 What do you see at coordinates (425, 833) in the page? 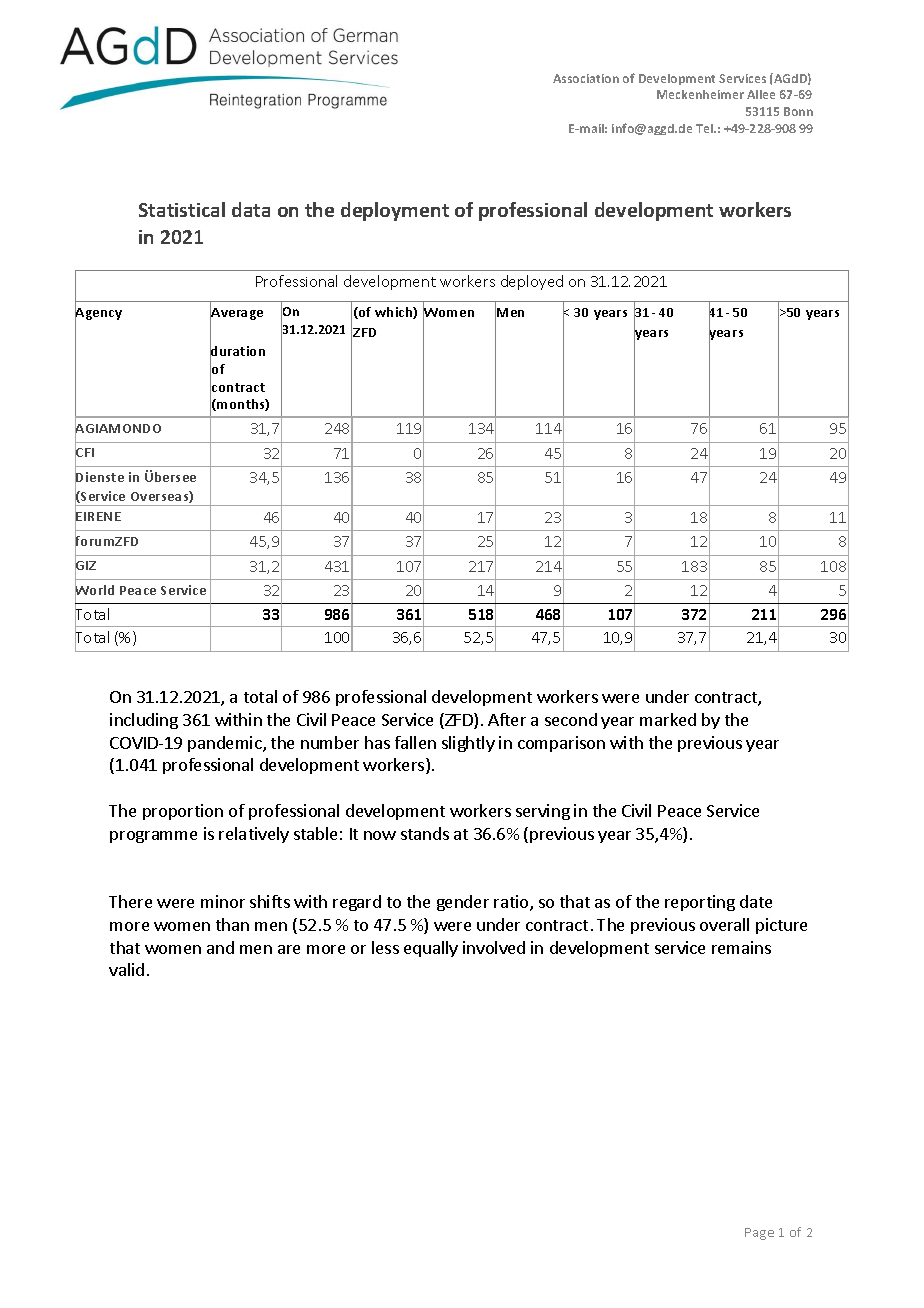
I see `stands` at bounding box center [425, 833].
